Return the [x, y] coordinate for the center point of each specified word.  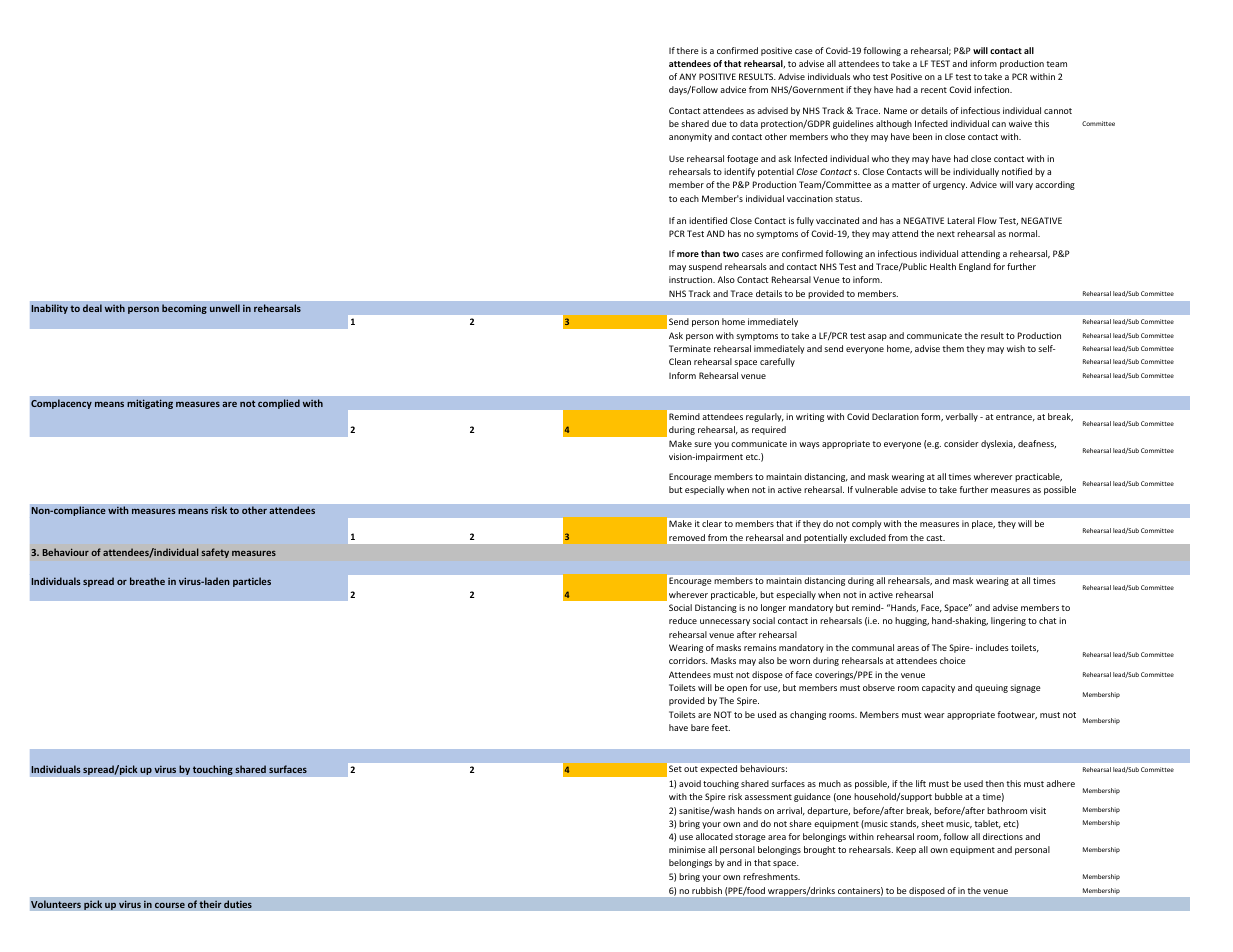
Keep [906, 850]
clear [712, 523]
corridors [688, 660]
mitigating [150, 404]
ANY [687, 76]
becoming [184, 309]
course [170, 905]
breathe [147, 581]
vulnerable [876, 489]
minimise [687, 849]
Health [943, 266]
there [687, 50]
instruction [692, 279]
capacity [938, 688]
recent [934, 90]
